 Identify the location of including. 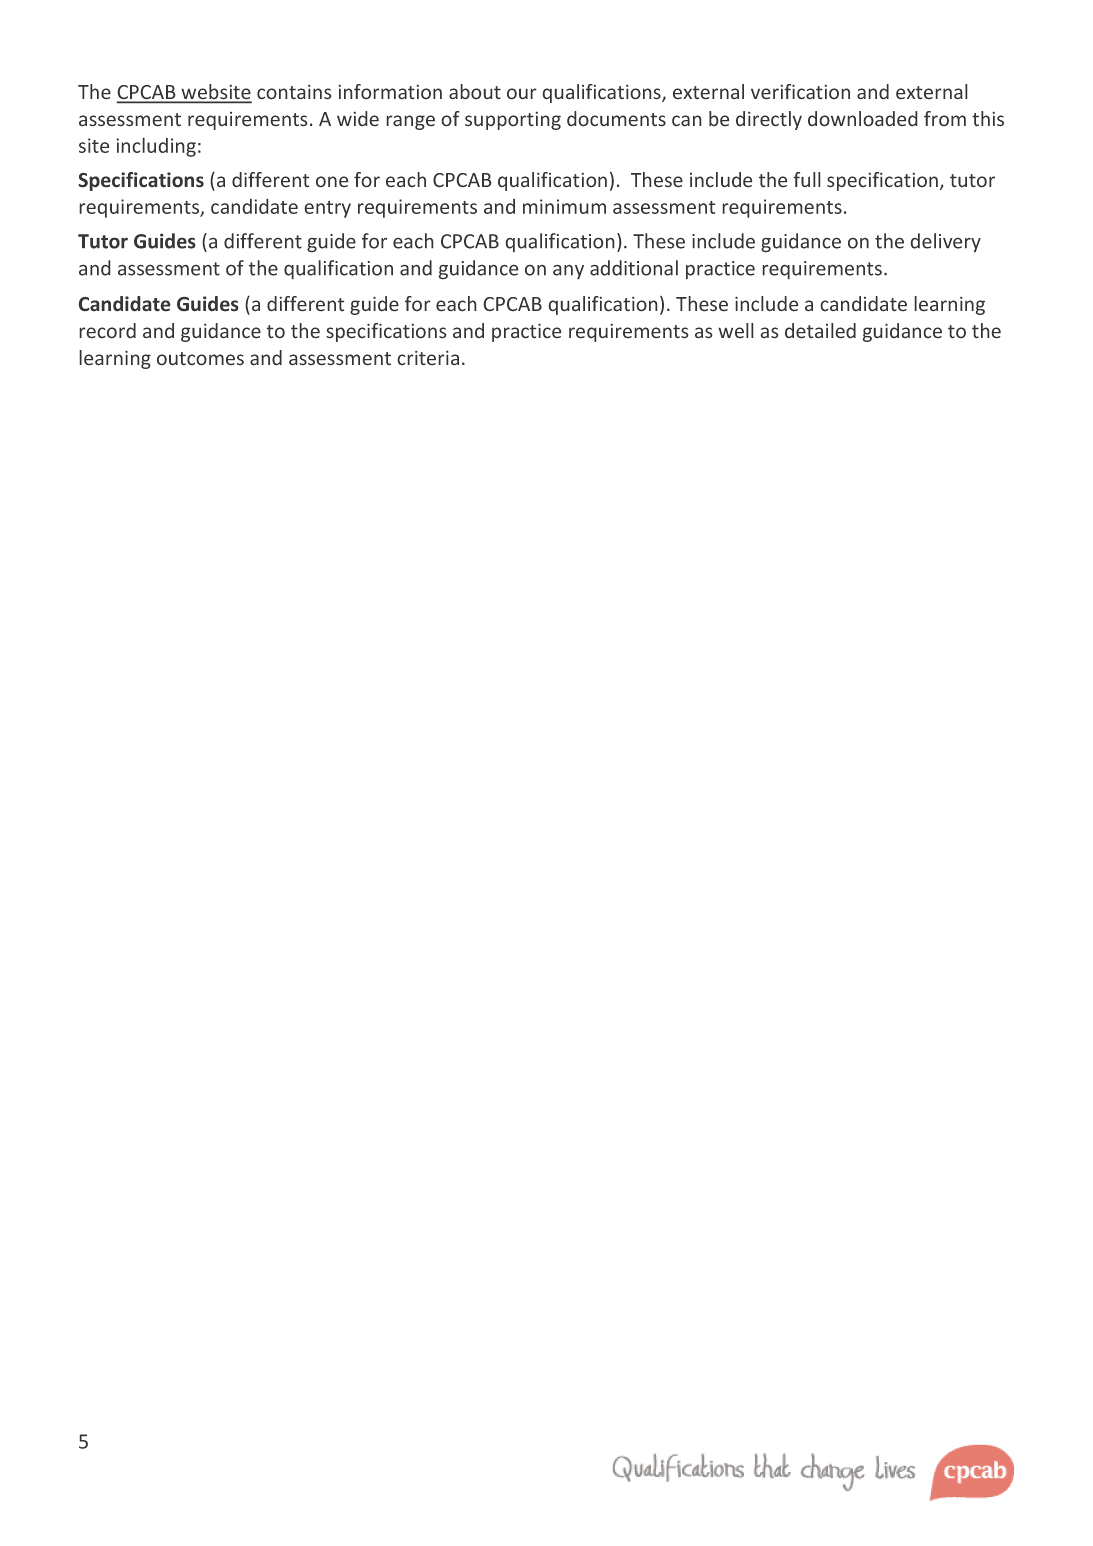
(156, 147).
